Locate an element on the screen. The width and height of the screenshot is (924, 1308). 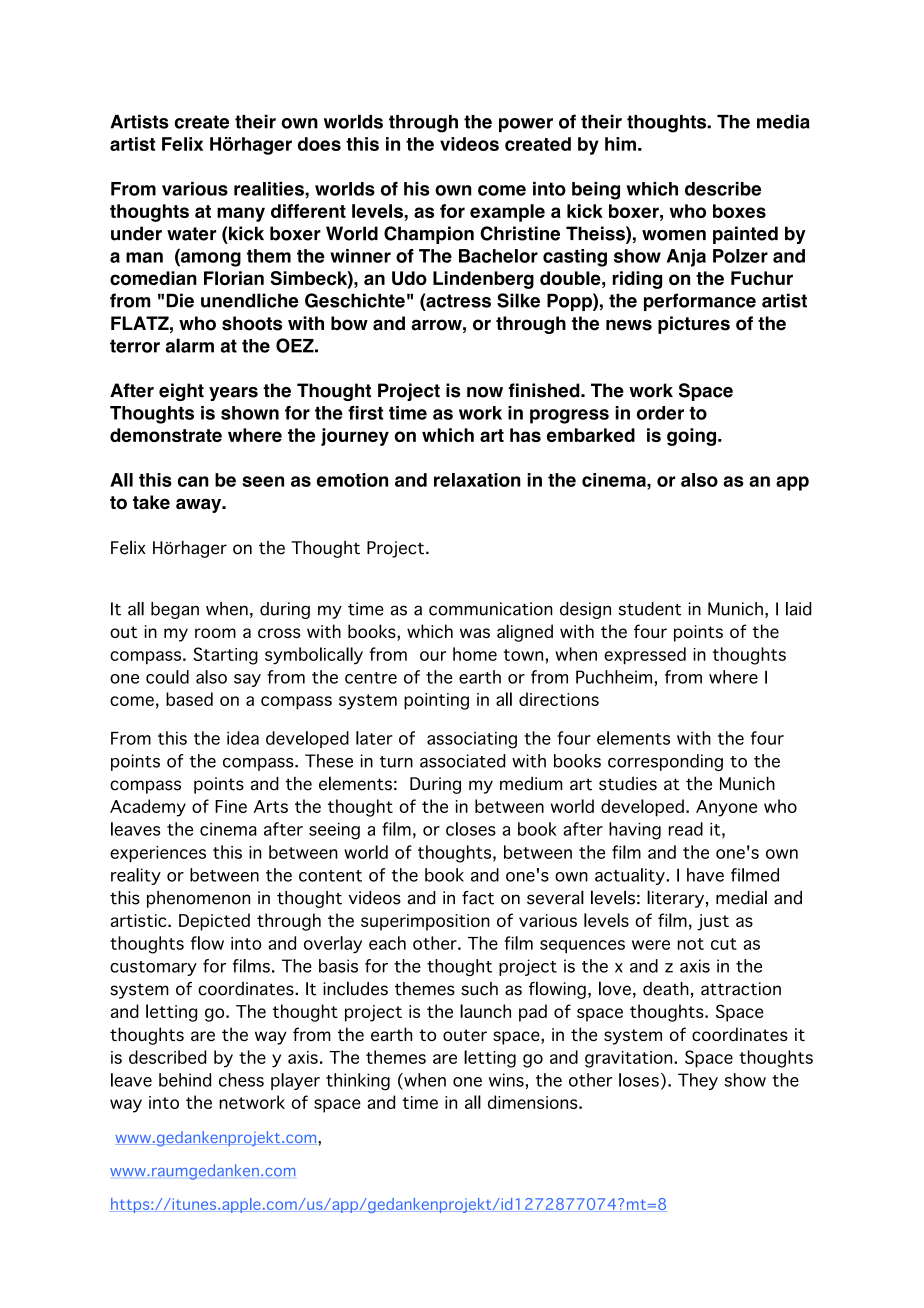
can is located at coordinates (193, 481).
